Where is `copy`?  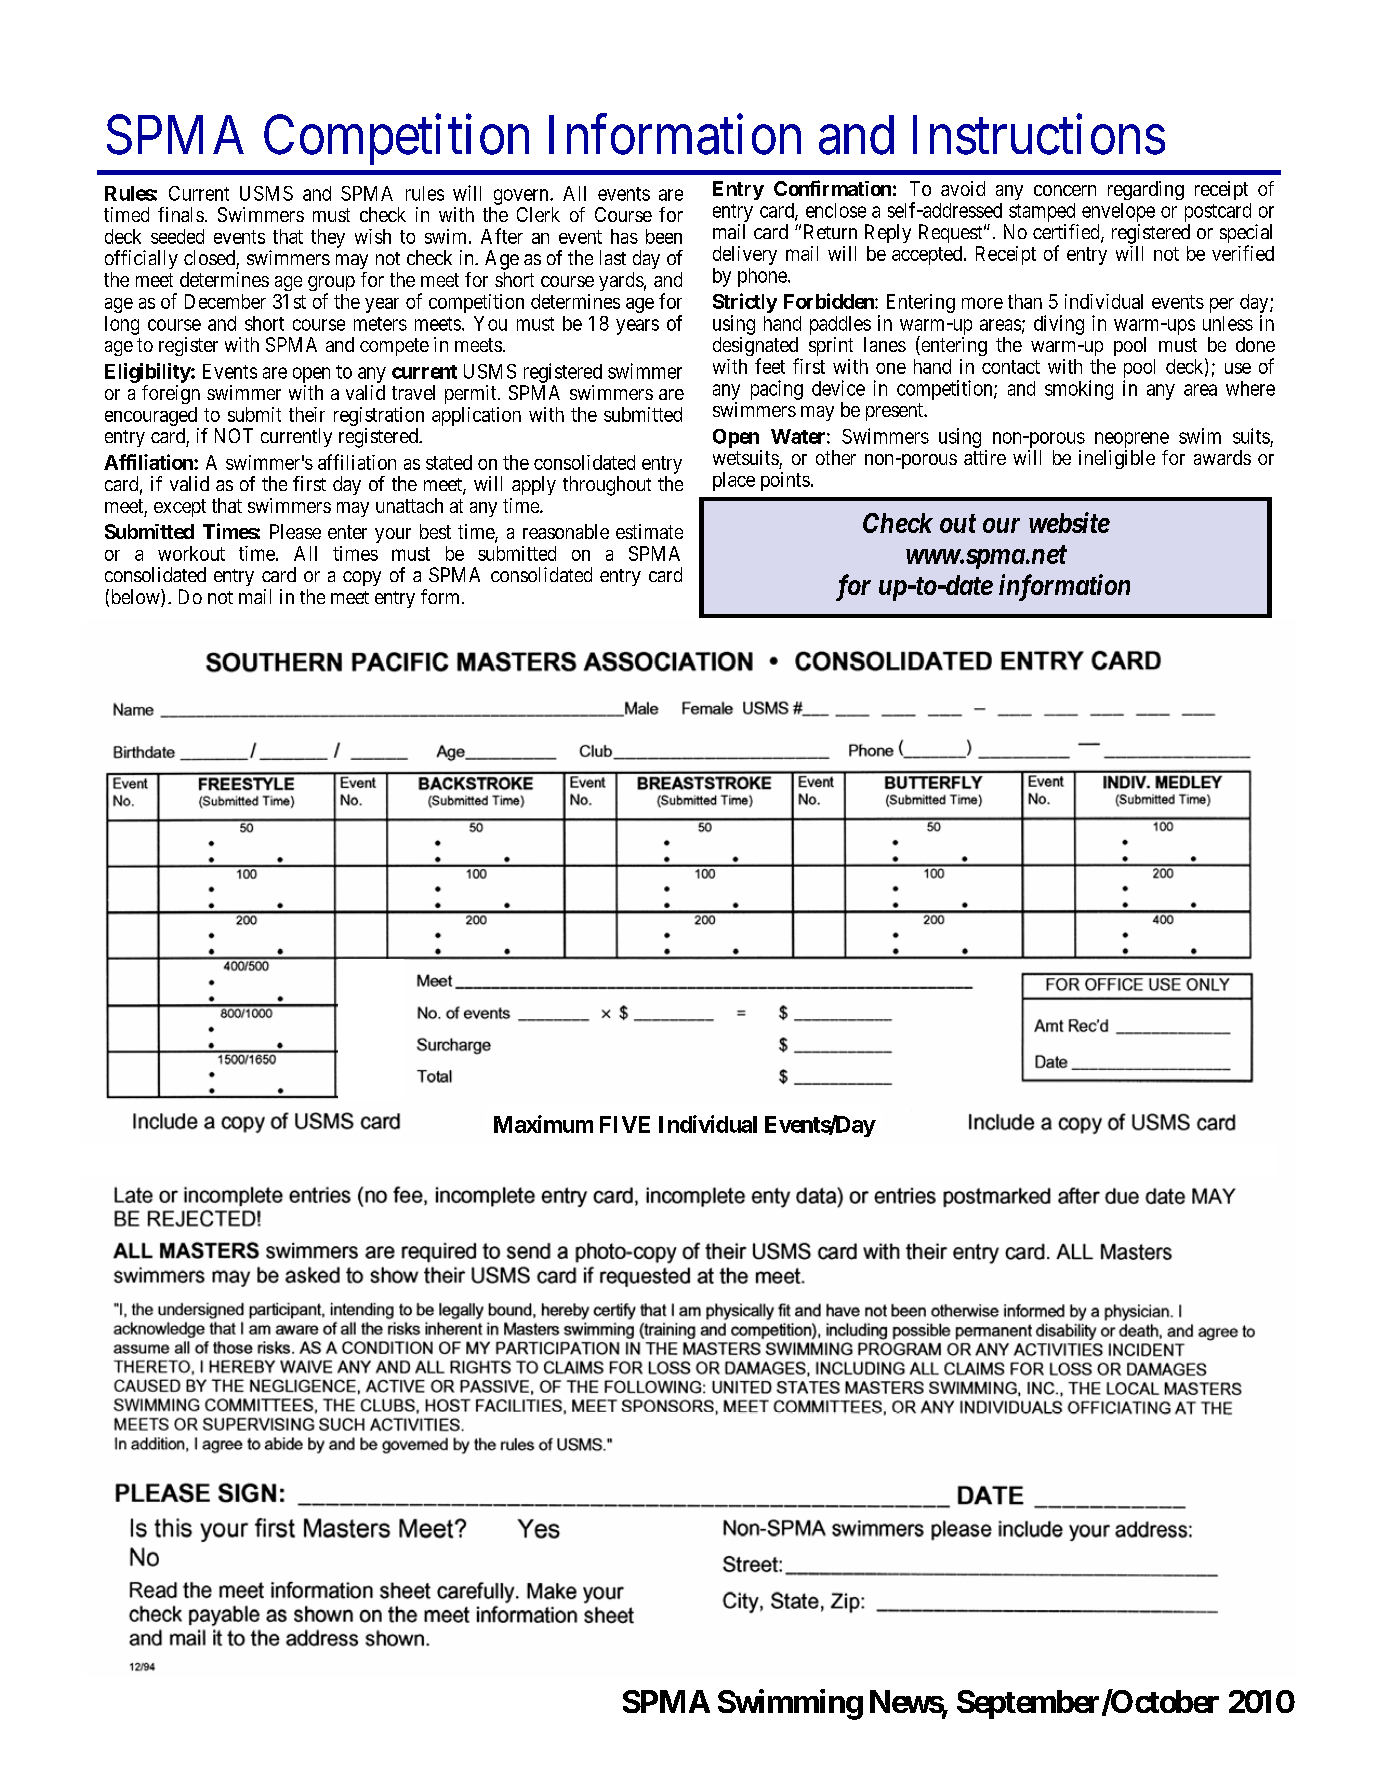 copy is located at coordinates (362, 578).
